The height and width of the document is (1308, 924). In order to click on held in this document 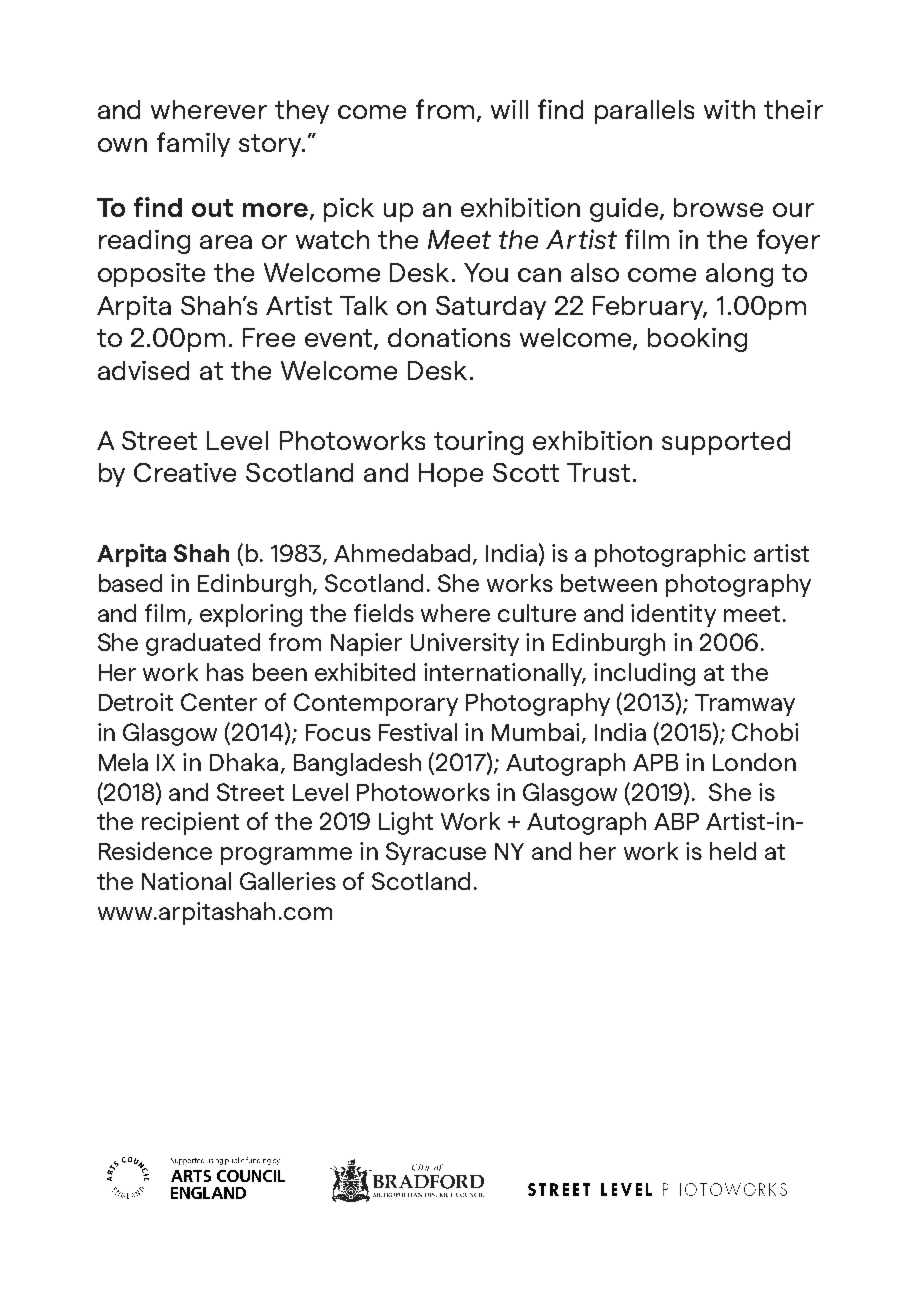, I will do `click(733, 851)`.
